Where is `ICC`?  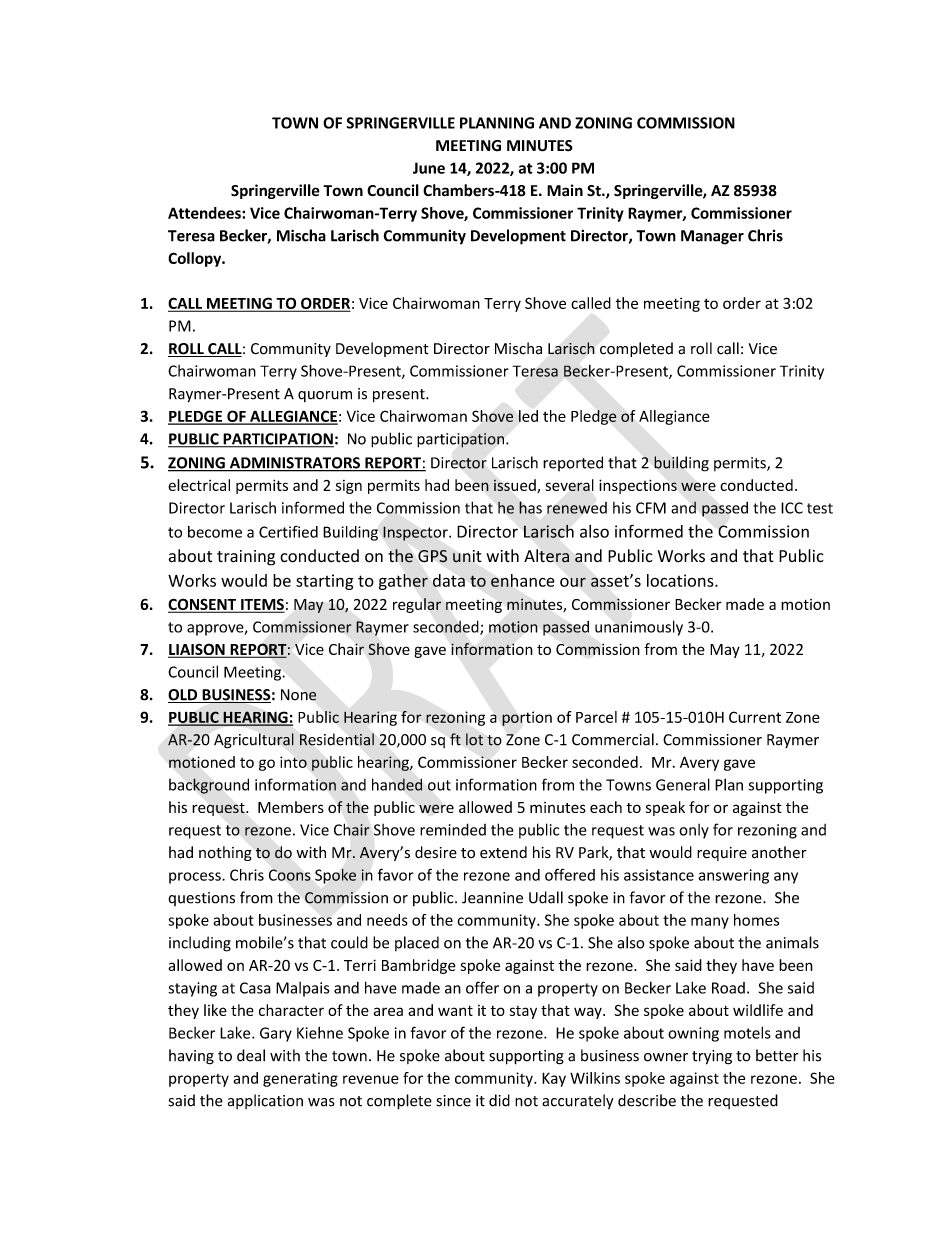 ICC is located at coordinates (792, 508).
